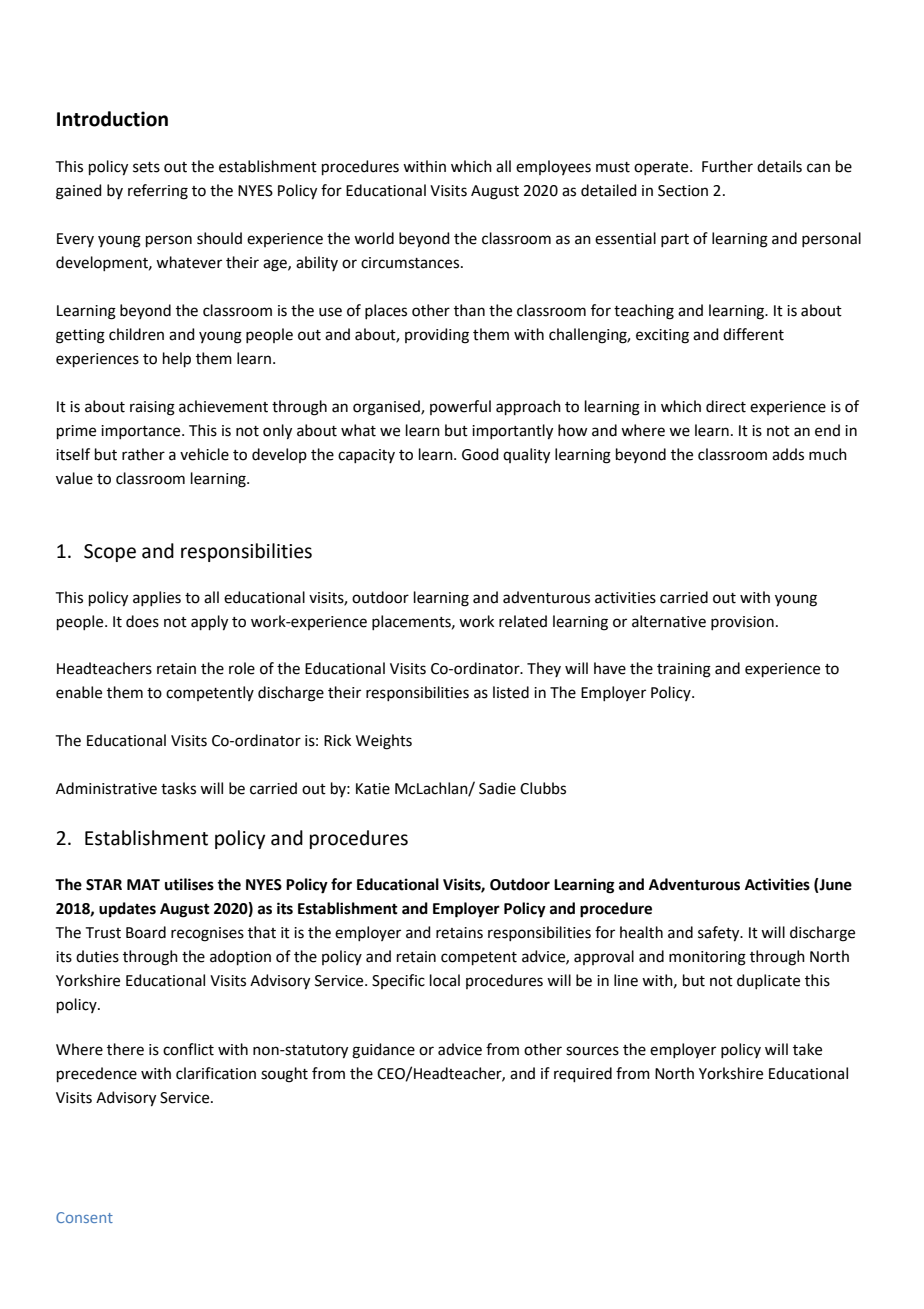  Describe the element at coordinates (553, 167) in the screenshot. I see `employees` at that location.
